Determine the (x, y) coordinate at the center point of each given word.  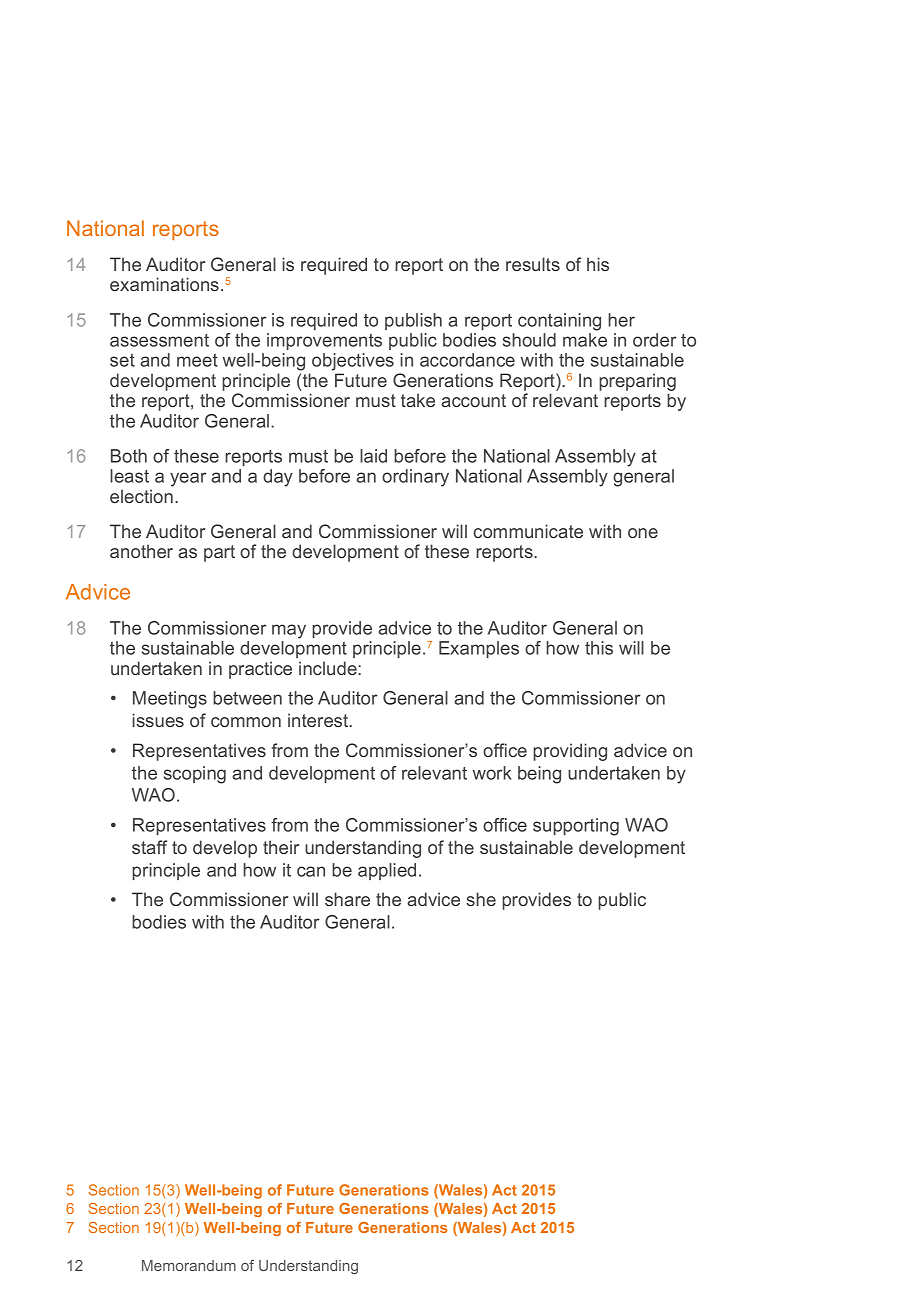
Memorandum (189, 1265)
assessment (159, 340)
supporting (576, 827)
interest (319, 720)
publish (413, 321)
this (599, 648)
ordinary (415, 478)
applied (387, 871)
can (311, 871)
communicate (528, 531)
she (481, 899)
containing (559, 322)
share (347, 899)
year (188, 479)
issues (158, 720)
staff (149, 847)
